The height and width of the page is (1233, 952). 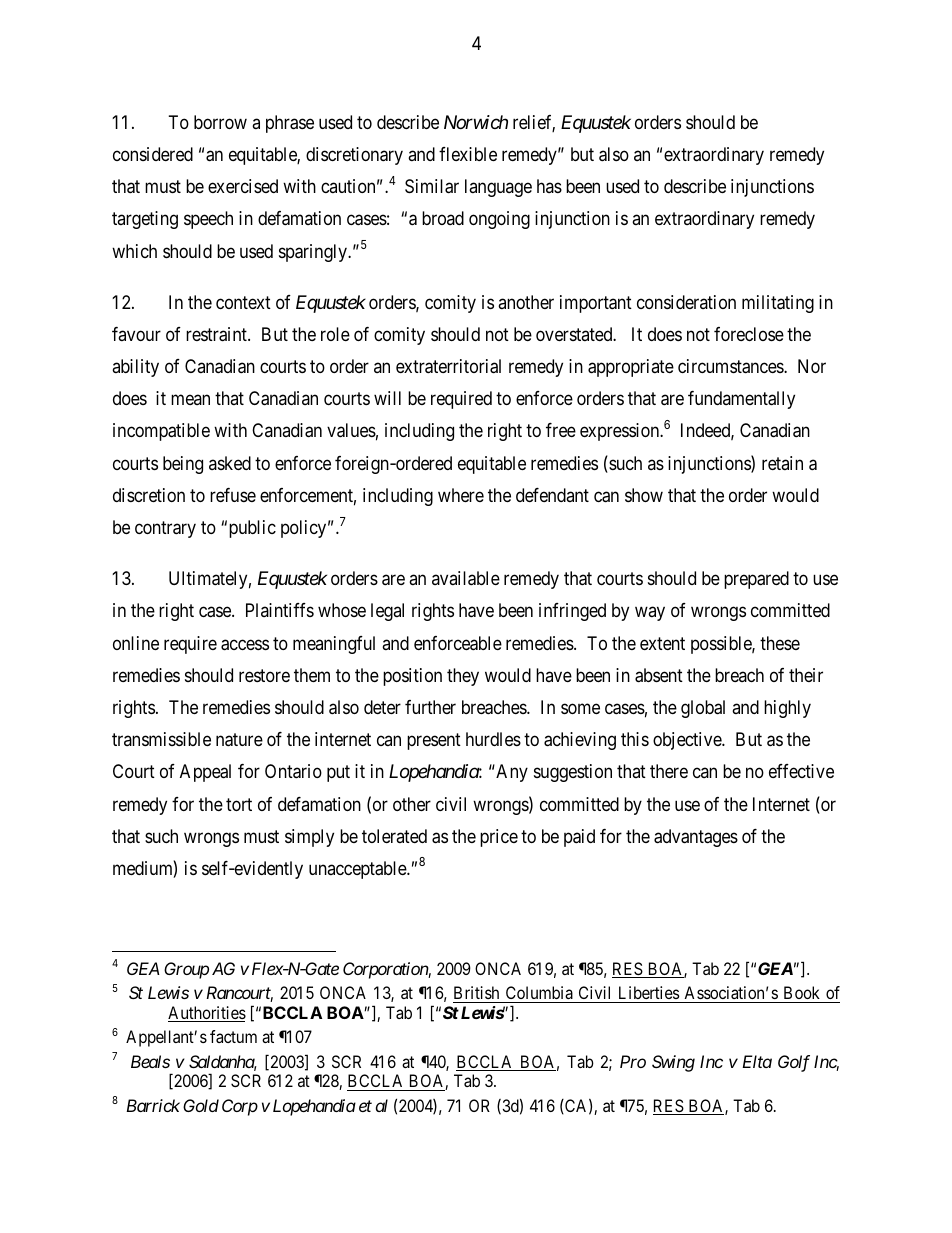 What do you see at coordinates (756, 580) in the page?
I see `prepared` at bounding box center [756, 580].
